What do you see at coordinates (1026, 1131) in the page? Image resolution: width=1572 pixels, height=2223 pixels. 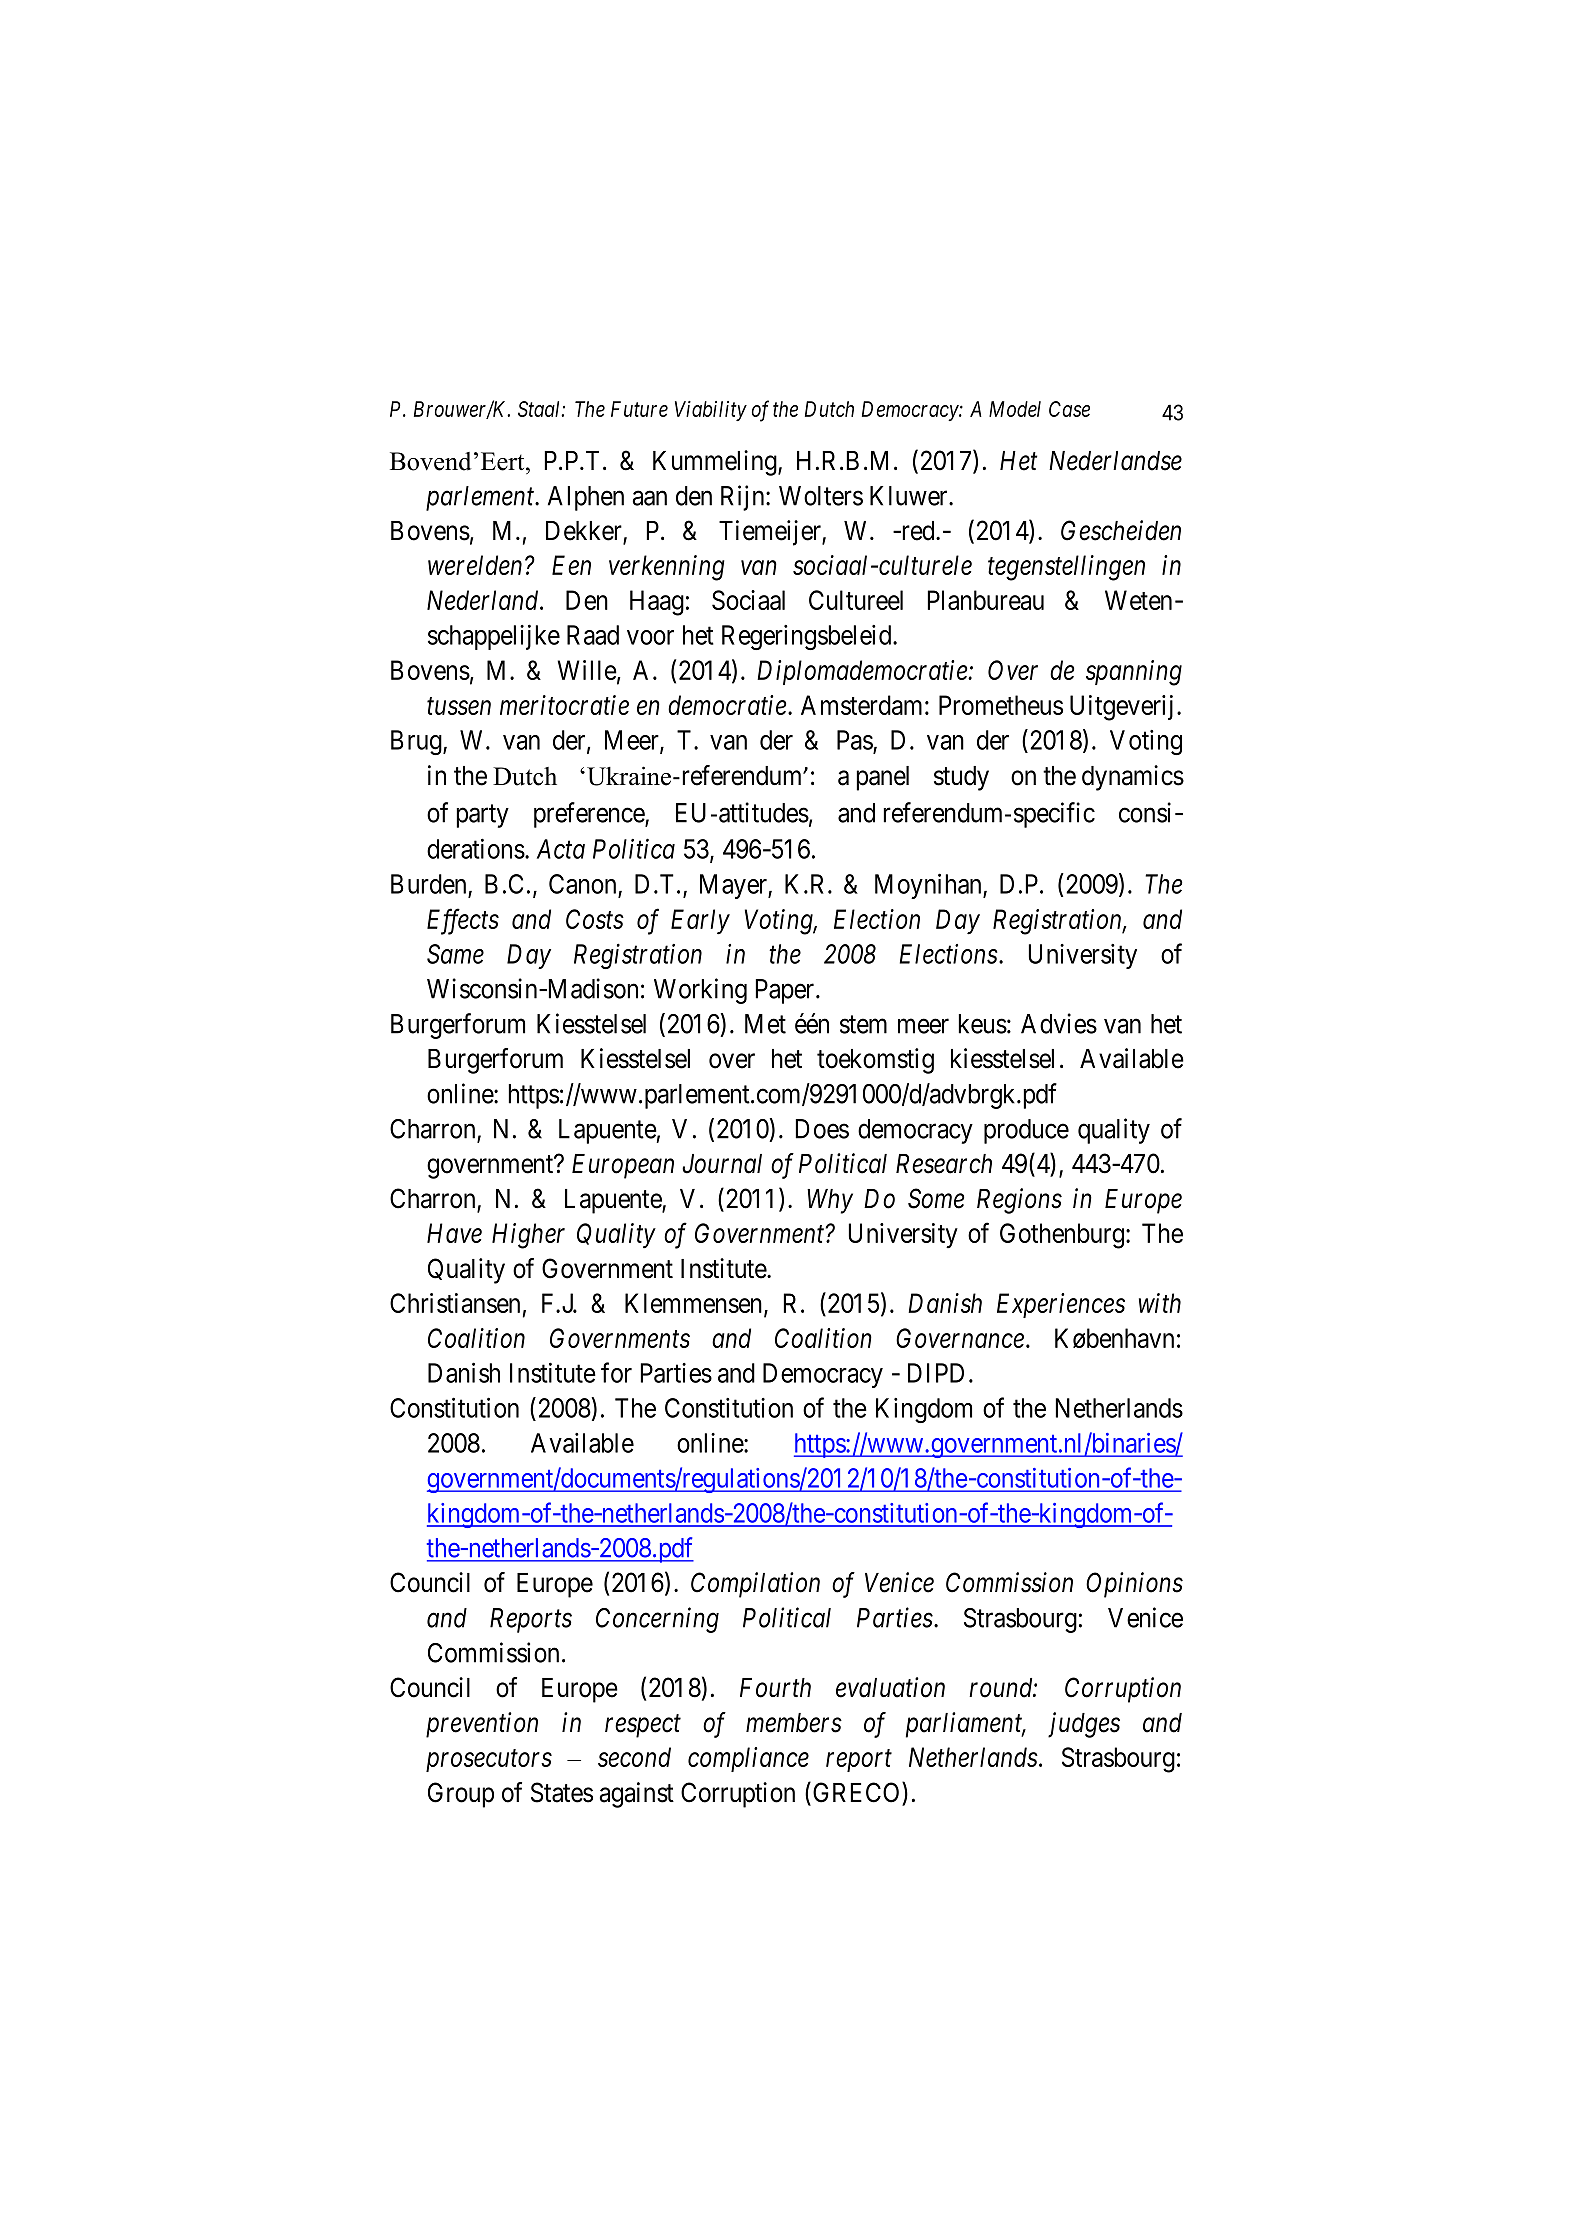 I see `produce` at bounding box center [1026, 1131].
